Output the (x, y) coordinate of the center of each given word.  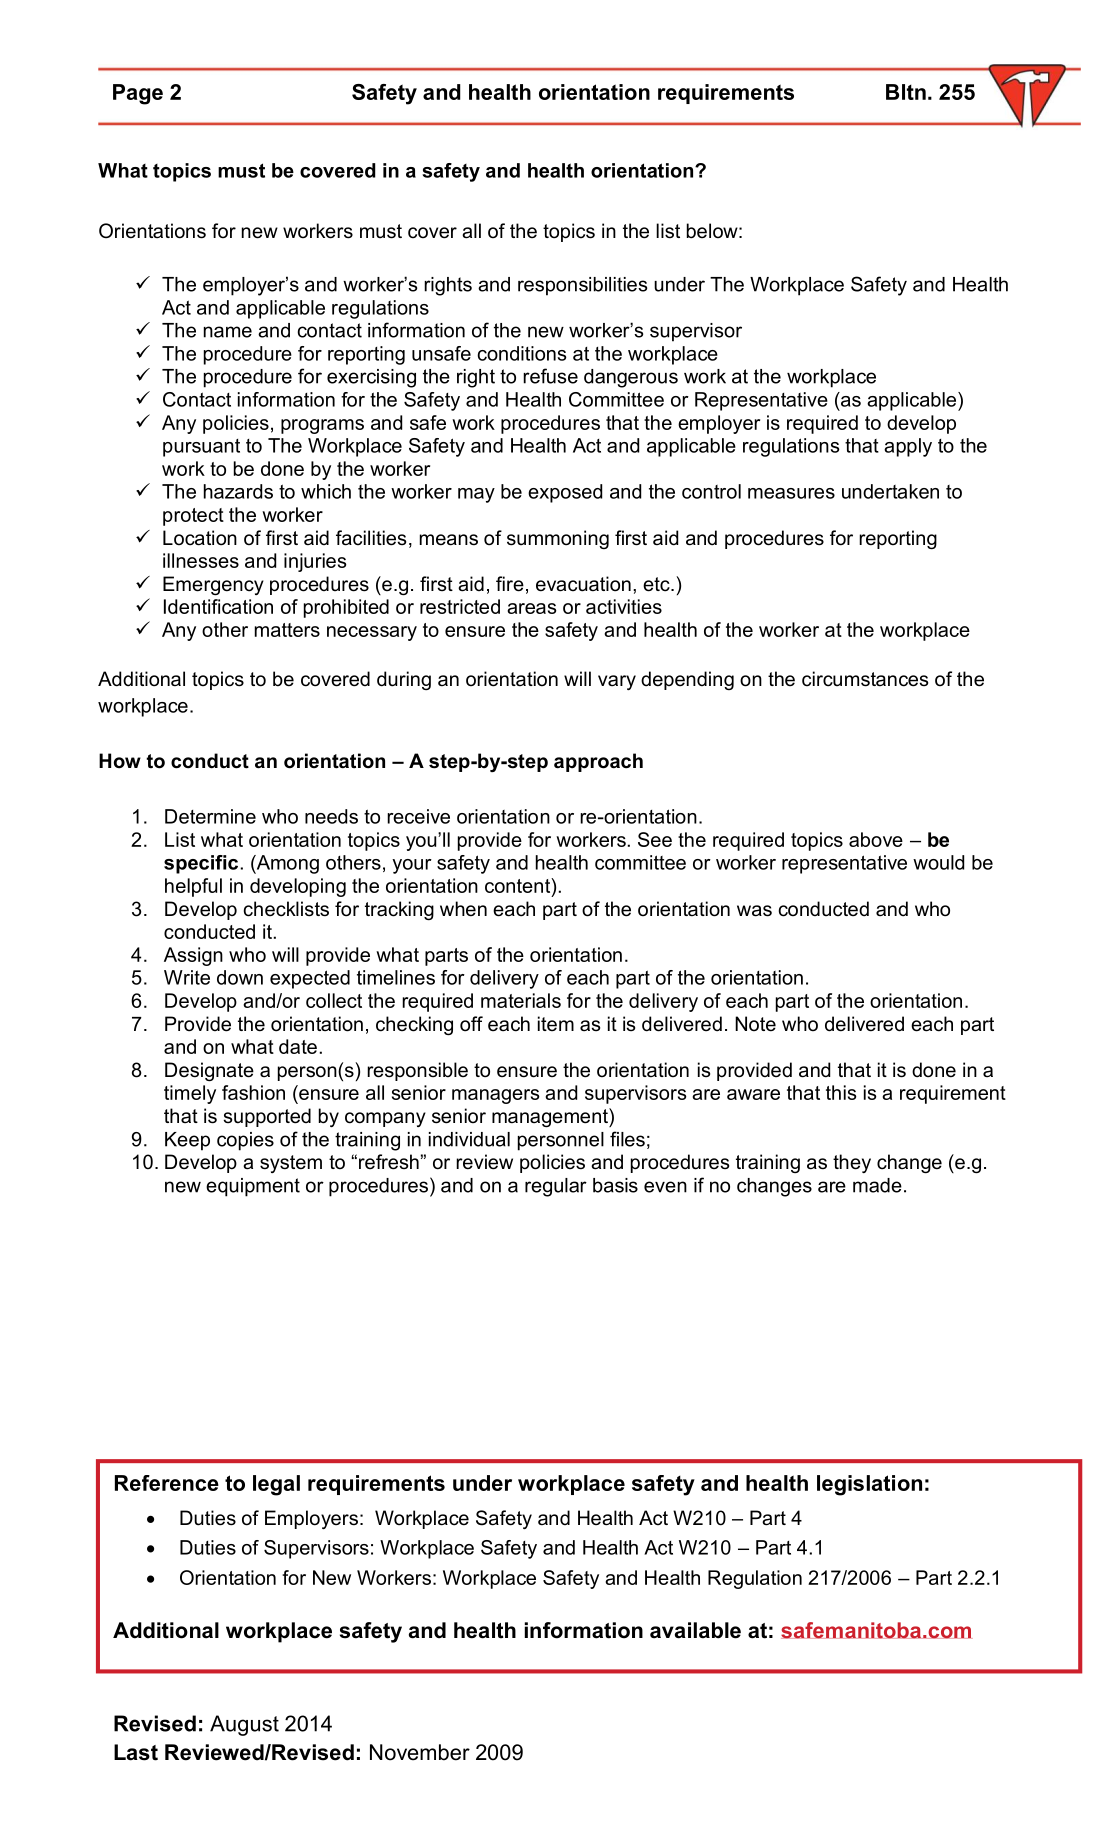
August (244, 1725)
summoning (558, 539)
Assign (193, 956)
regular (556, 1187)
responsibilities (582, 286)
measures (791, 493)
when (463, 909)
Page (138, 94)
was (754, 911)
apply (908, 447)
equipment (253, 1187)
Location (200, 538)
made (877, 1185)
